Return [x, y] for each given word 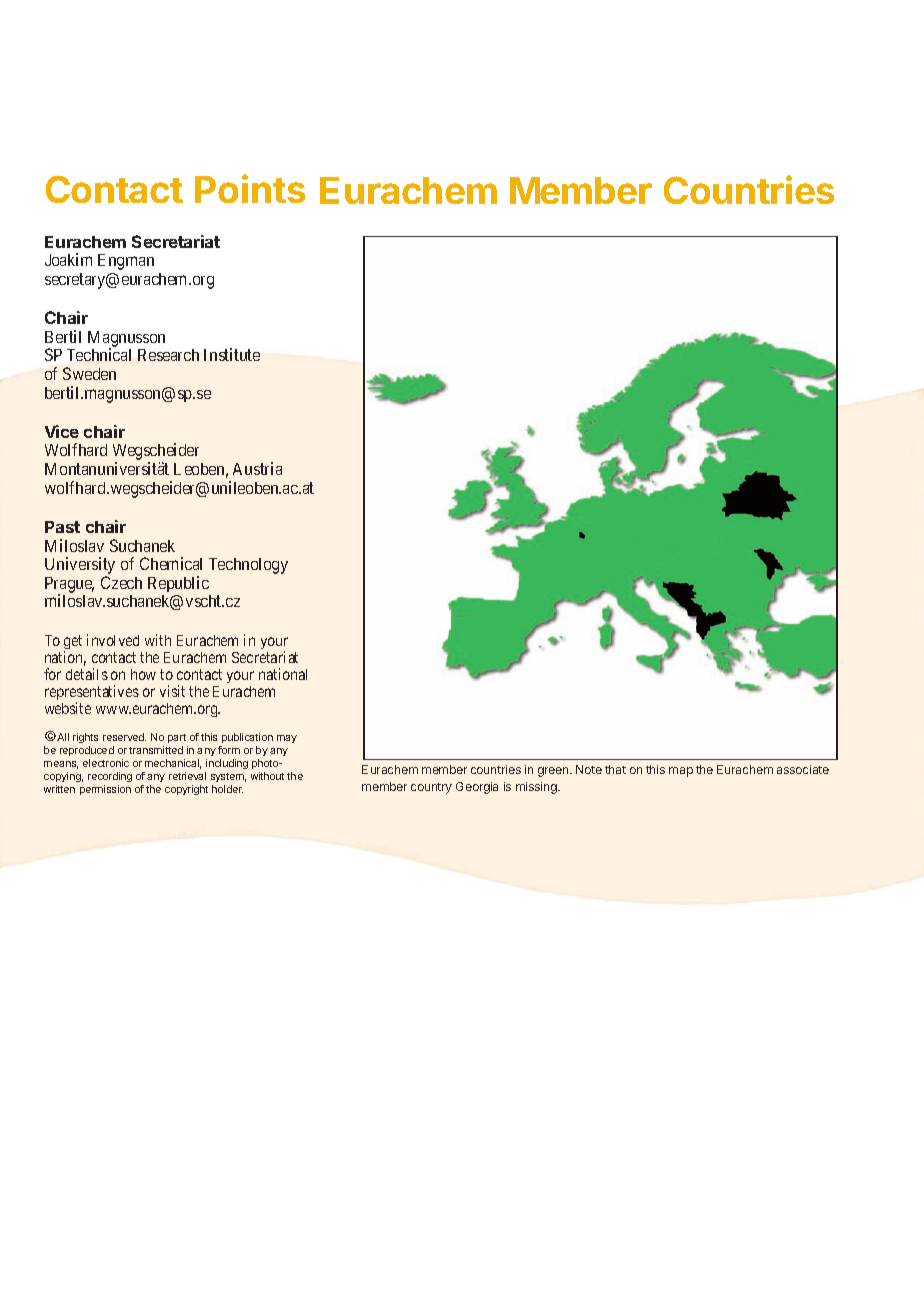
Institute [232, 354]
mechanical [173, 764]
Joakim [68, 259]
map [681, 772]
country [431, 788]
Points [250, 188]
